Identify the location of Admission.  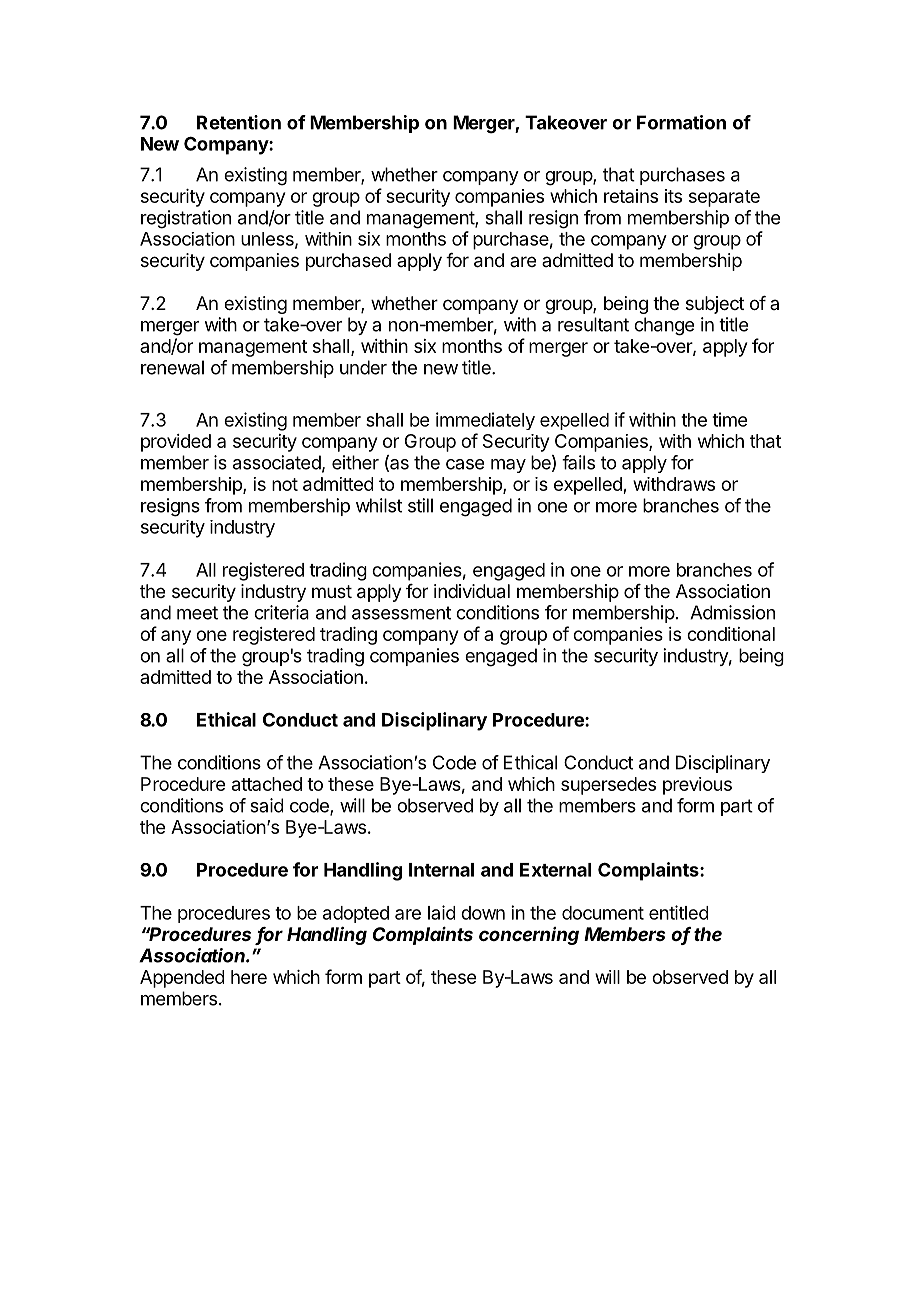
(732, 612).
